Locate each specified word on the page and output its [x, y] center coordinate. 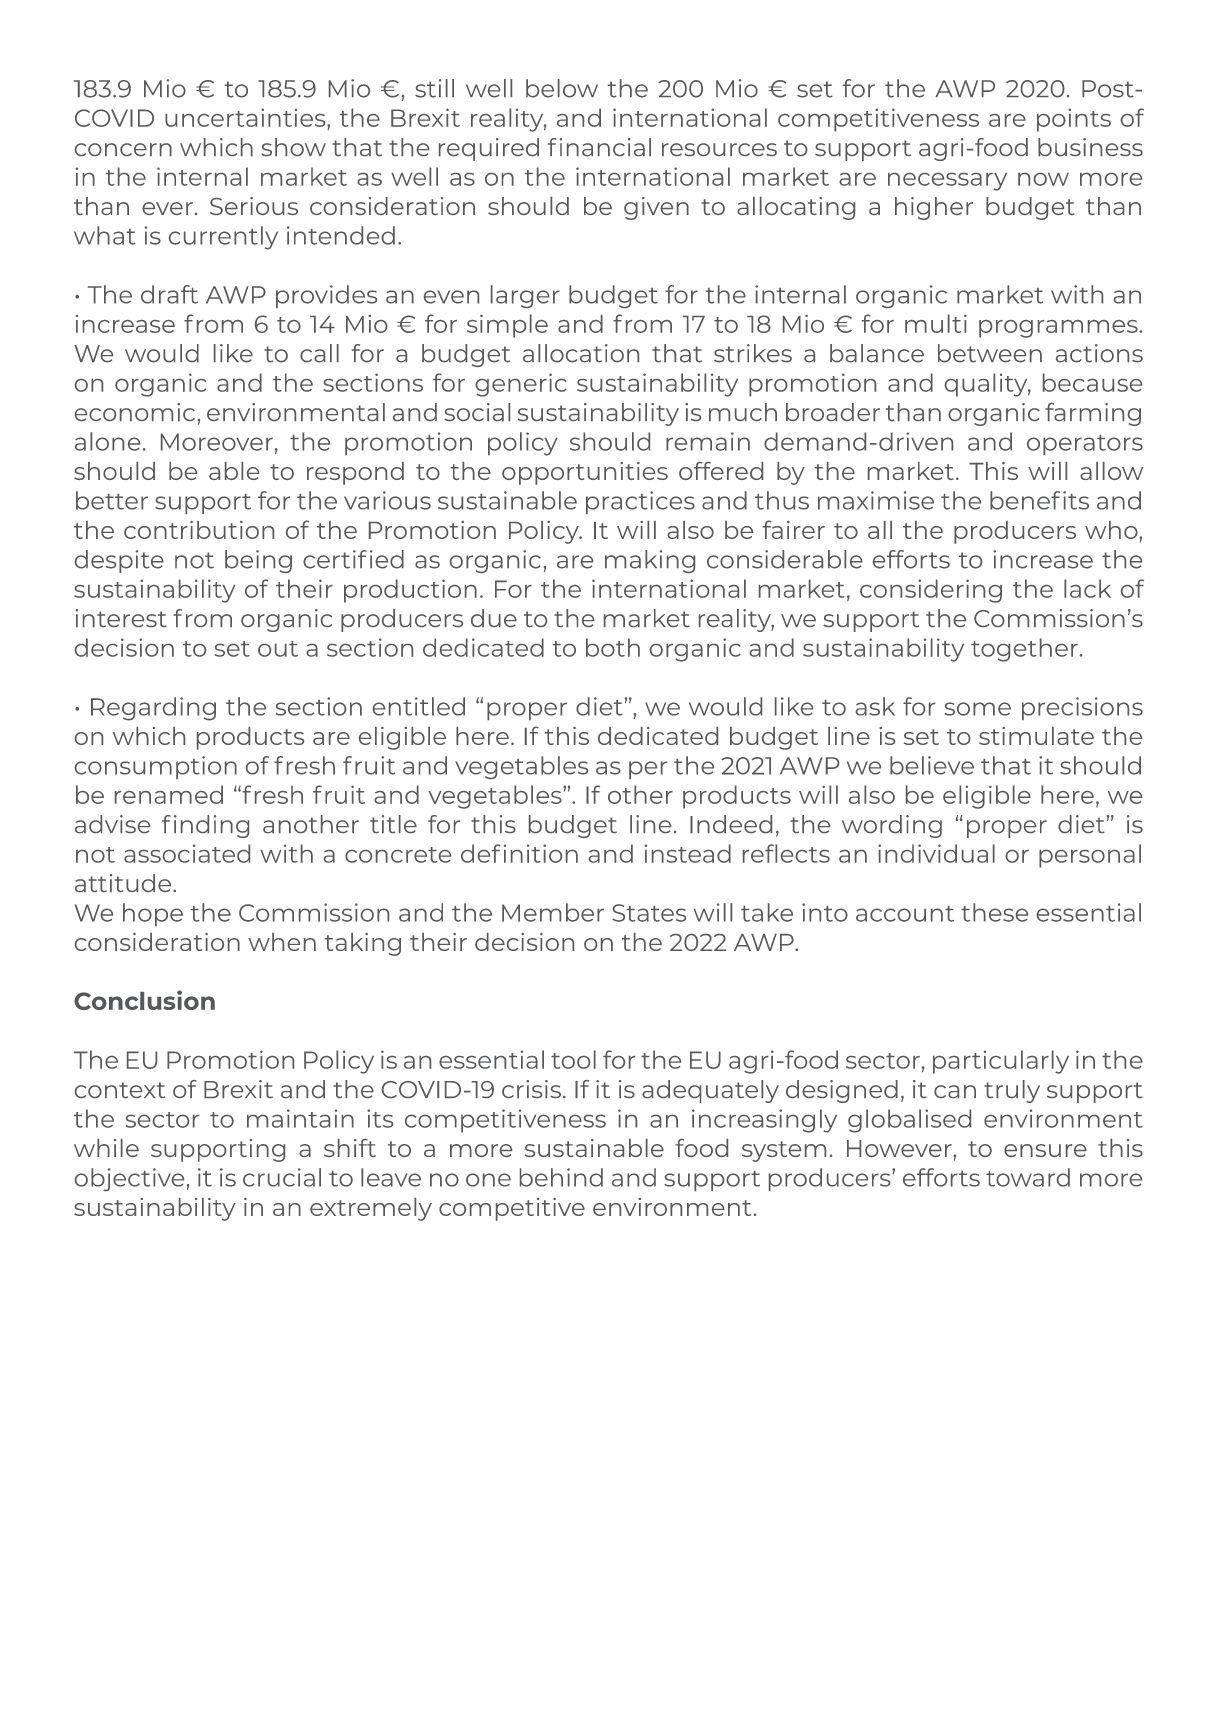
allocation [581, 353]
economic [135, 412]
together [1024, 650]
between [990, 353]
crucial [282, 1177]
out [278, 649]
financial [599, 147]
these [994, 912]
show [293, 147]
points [1074, 120]
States [649, 913]
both [613, 647]
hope [153, 914]
